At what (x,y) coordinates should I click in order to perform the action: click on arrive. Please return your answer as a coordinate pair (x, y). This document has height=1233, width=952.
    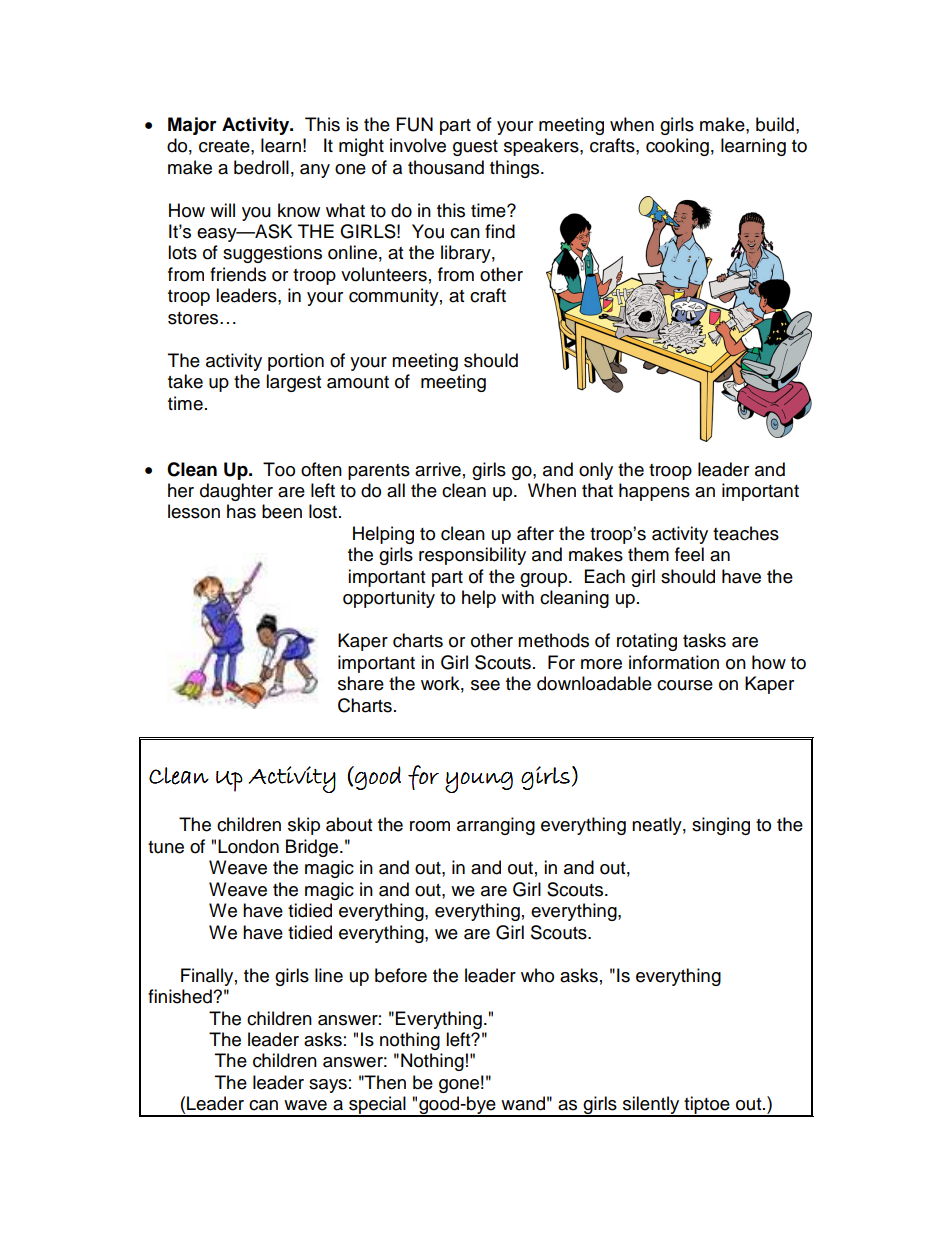
    Looking at the image, I should click on (438, 469).
